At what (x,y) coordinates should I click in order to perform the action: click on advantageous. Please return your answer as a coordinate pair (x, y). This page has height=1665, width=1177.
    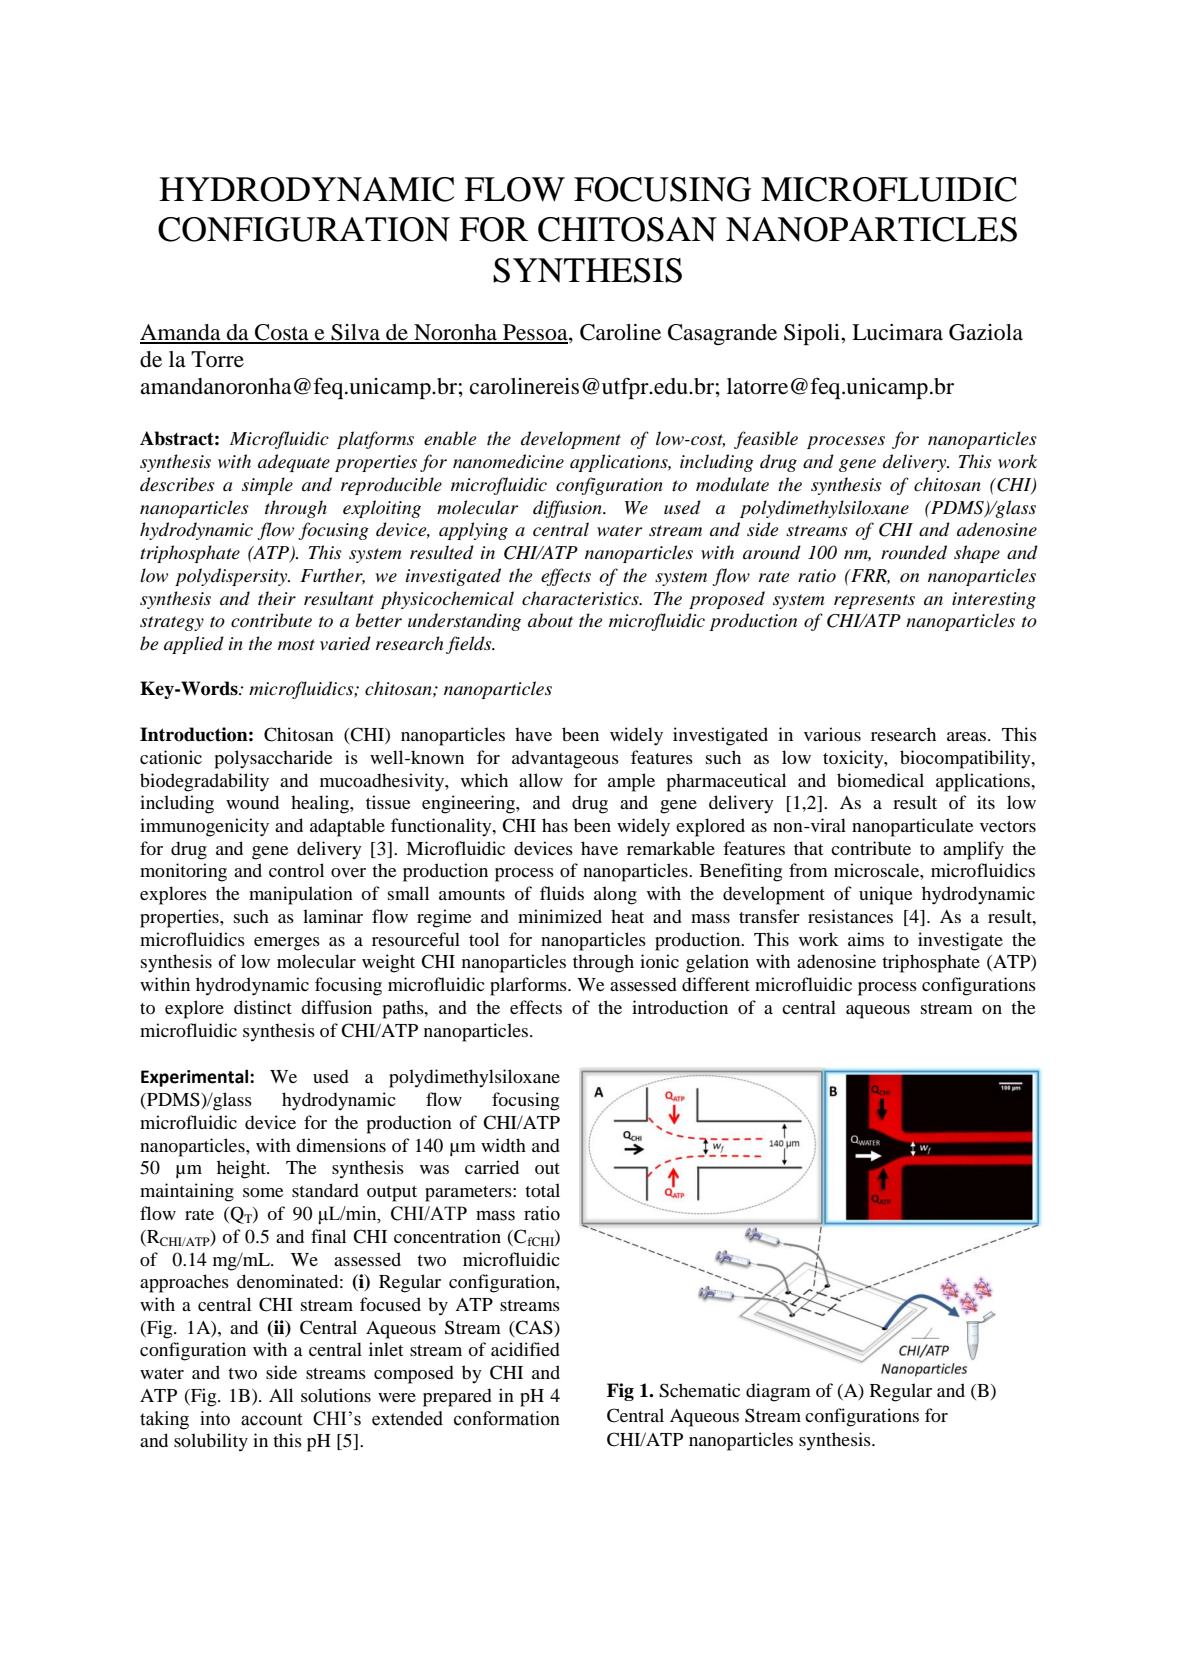
    Looking at the image, I should click on (565, 759).
